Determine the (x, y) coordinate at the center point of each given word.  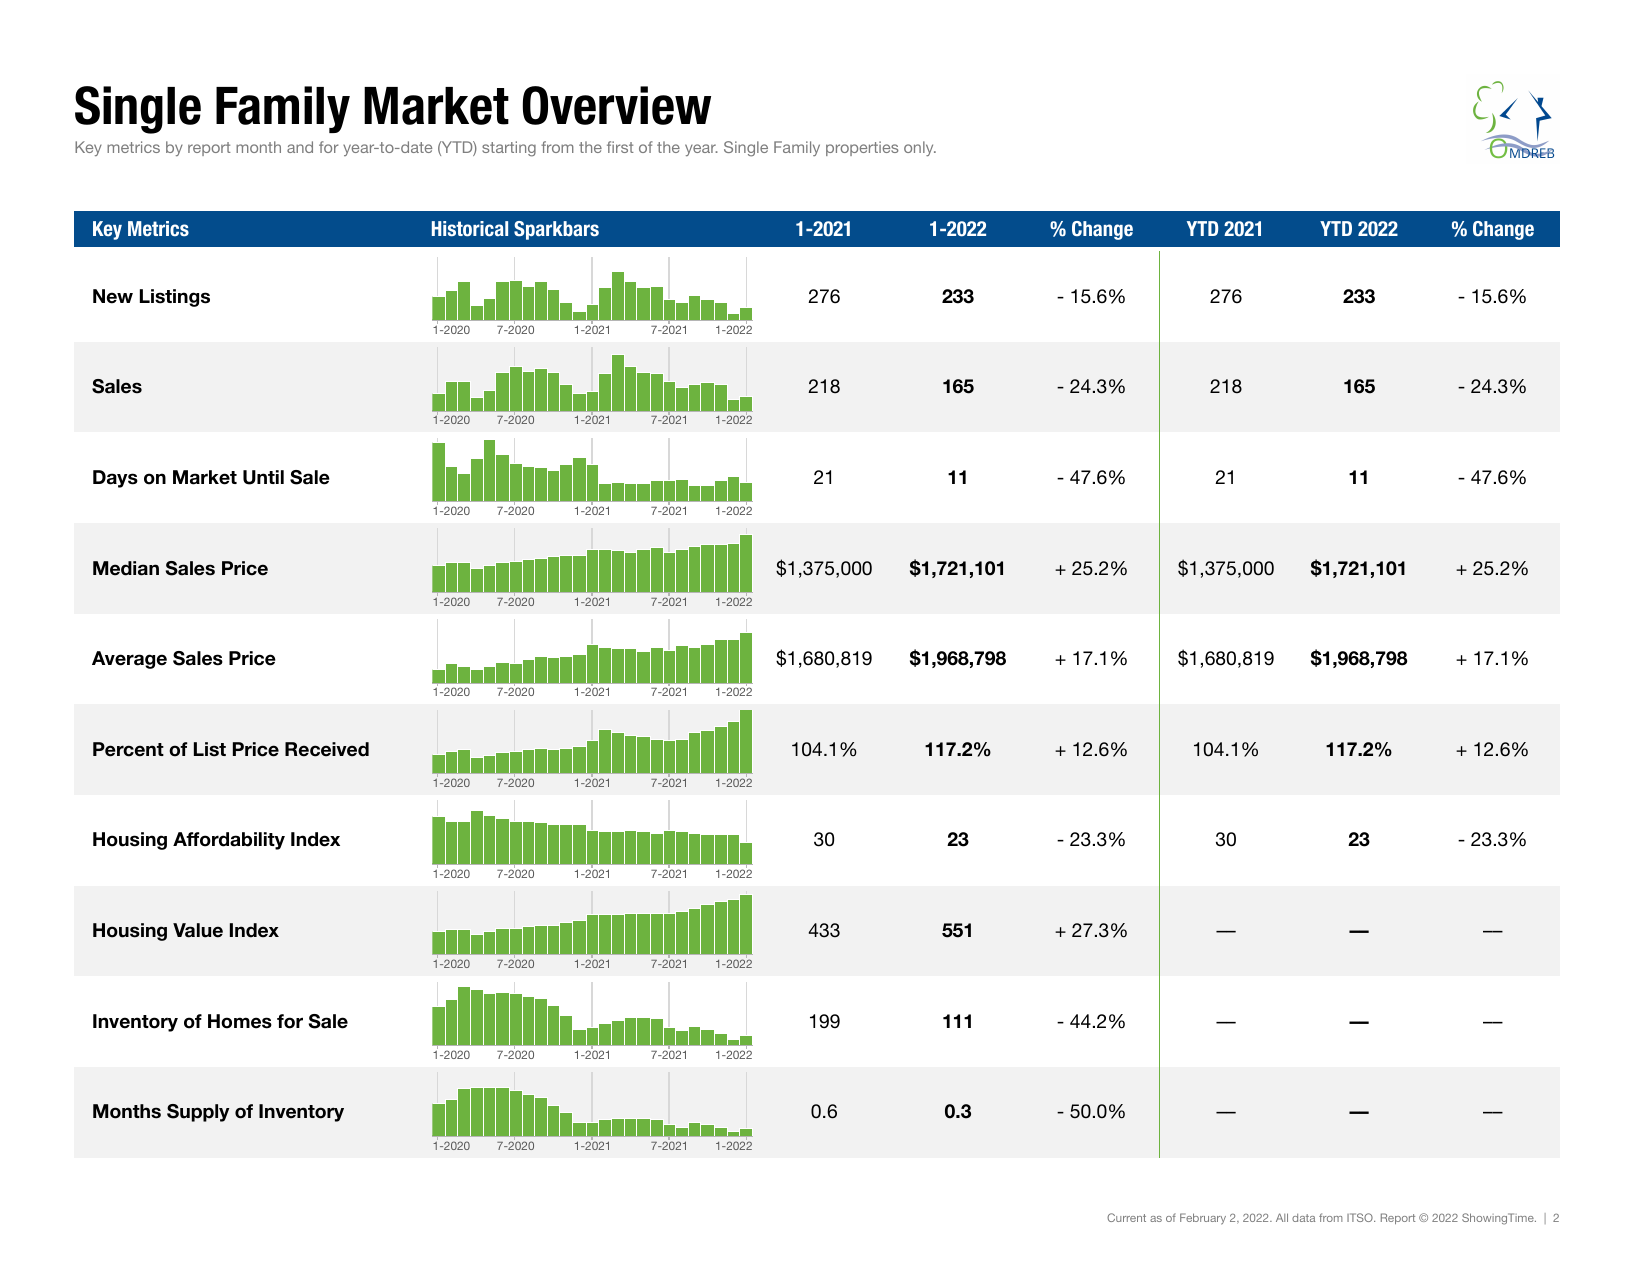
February (1203, 1219)
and (300, 147)
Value (198, 930)
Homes (240, 1021)
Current (1126, 1217)
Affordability (229, 841)
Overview (617, 105)
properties (862, 148)
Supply (198, 1113)
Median (126, 568)
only (920, 148)
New (113, 296)
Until (263, 477)
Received (327, 749)
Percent (128, 749)
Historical (470, 229)
